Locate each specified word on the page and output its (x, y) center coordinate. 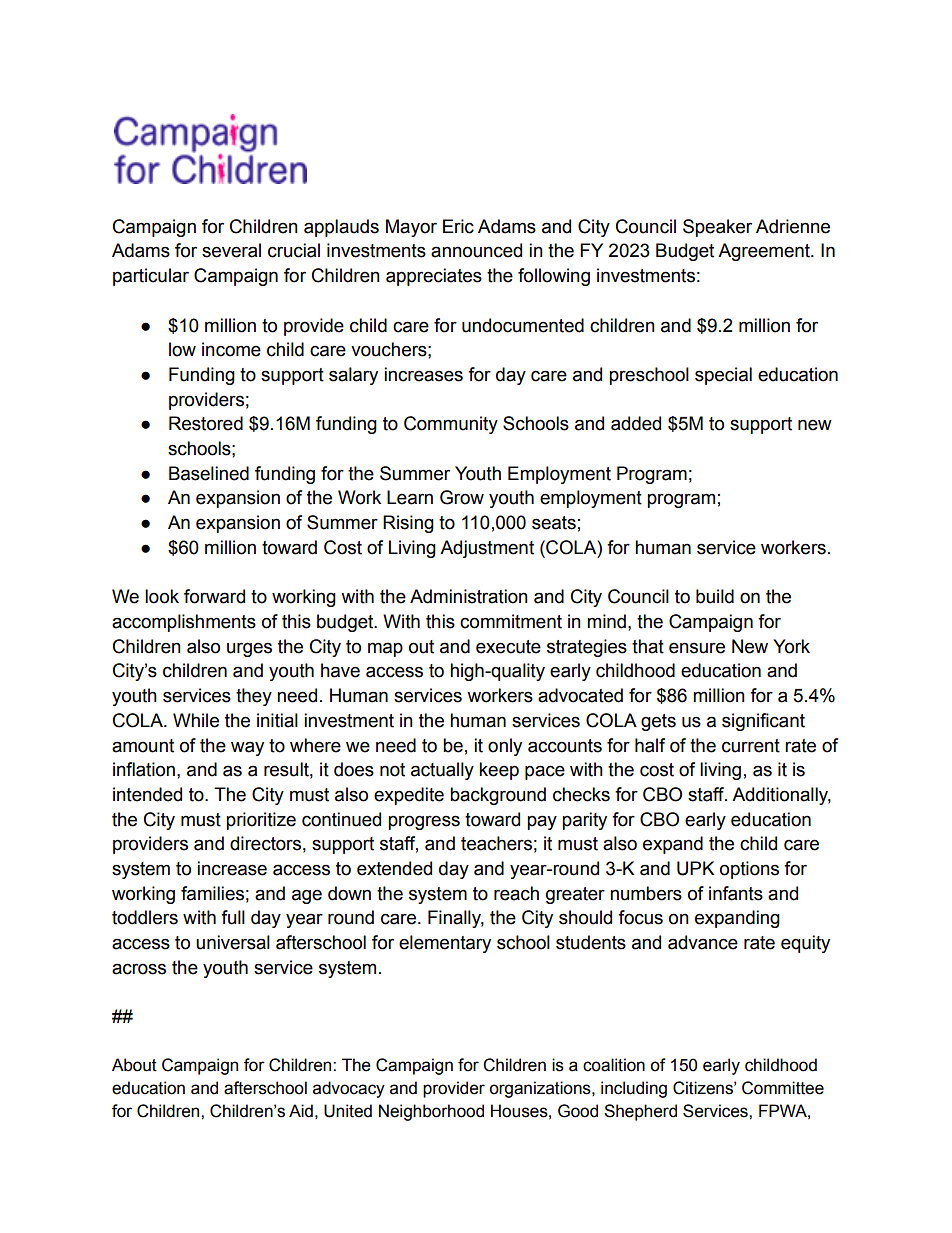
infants (736, 893)
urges (249, 649)
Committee (783, 1088)
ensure (697, 648)
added (636, 423)
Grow (462, 497)
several (231, 250)
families (212, 893)
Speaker (717, 228)
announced (476, 250)
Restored (206, 423)
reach (516, 893)
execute (508, 647)
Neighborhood (431, 1112)
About (134, 1065)
